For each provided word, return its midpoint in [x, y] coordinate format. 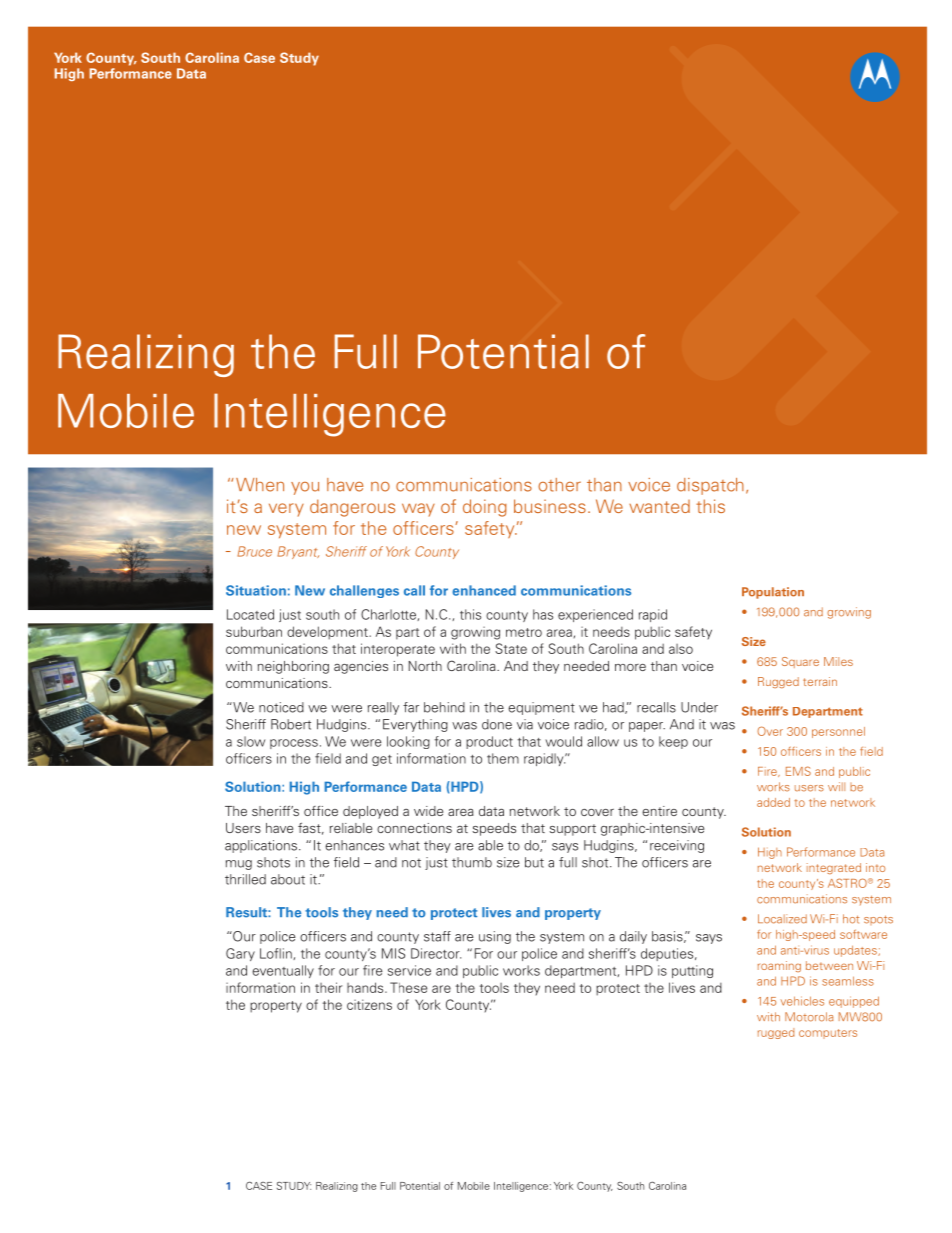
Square [800, 662]
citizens [369, 1004]
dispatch [710, 486]
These [408, 987]
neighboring [293, 667]
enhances [354, 845]
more [630, 667]
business [550, 506]
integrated [834, 868]
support [572, 830]
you [305, 488]
